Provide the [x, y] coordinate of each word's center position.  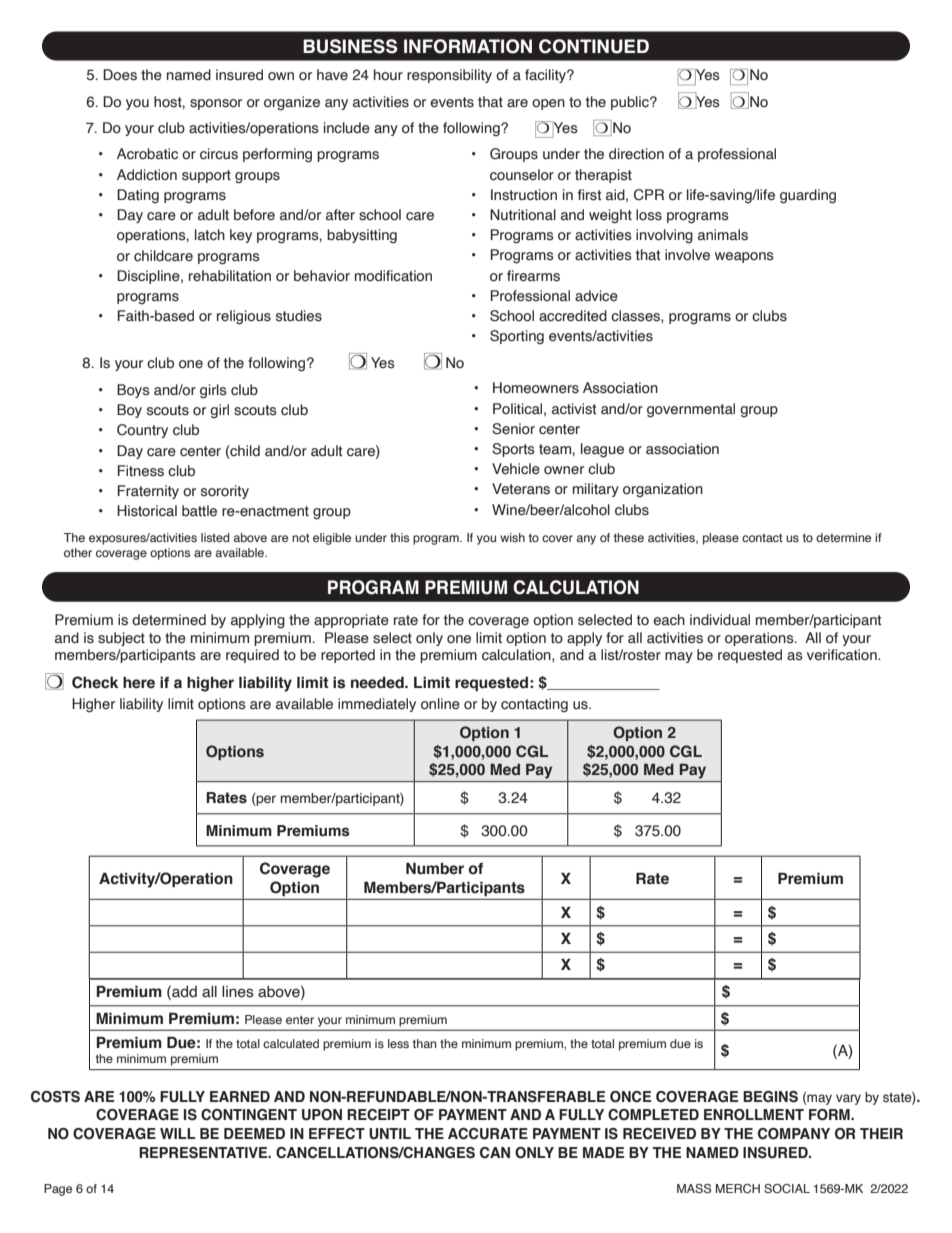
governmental [691, 410]
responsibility [449, 76]
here [139, 683]
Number [435, 868]
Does [120, 75]
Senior [513, 429]
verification [843, 655]
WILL [178, 1133]
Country [142, 431]
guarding [808, 196]
